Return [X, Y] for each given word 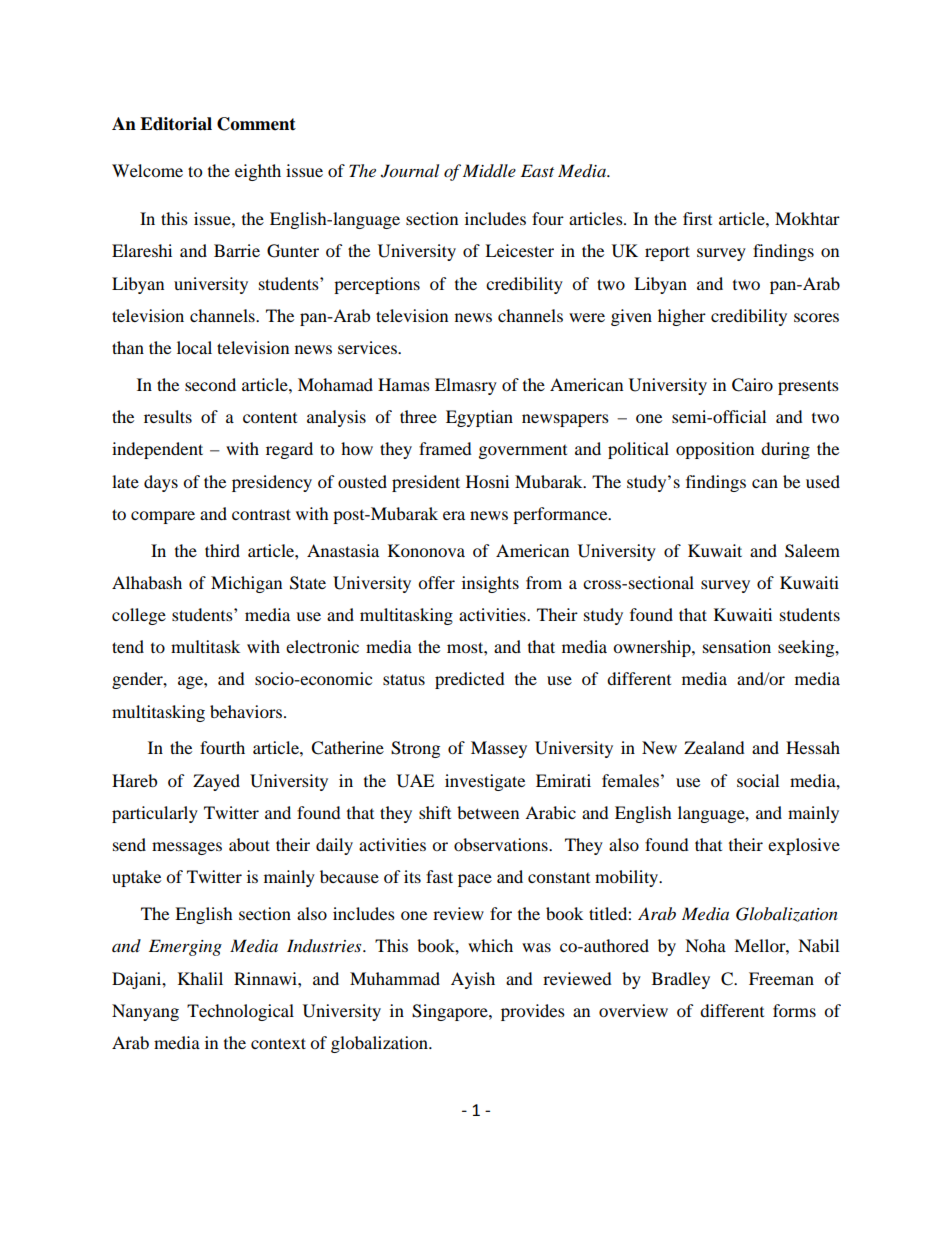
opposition [715, 450]
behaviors [246, 711]
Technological [240, 1012]
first [697, 218]
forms [794, 1010]
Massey [499, 749]
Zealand [714, 747]
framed [445, 448]
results [168, 416]
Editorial [176, 124]
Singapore [451, 1012]
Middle [489, 171]
